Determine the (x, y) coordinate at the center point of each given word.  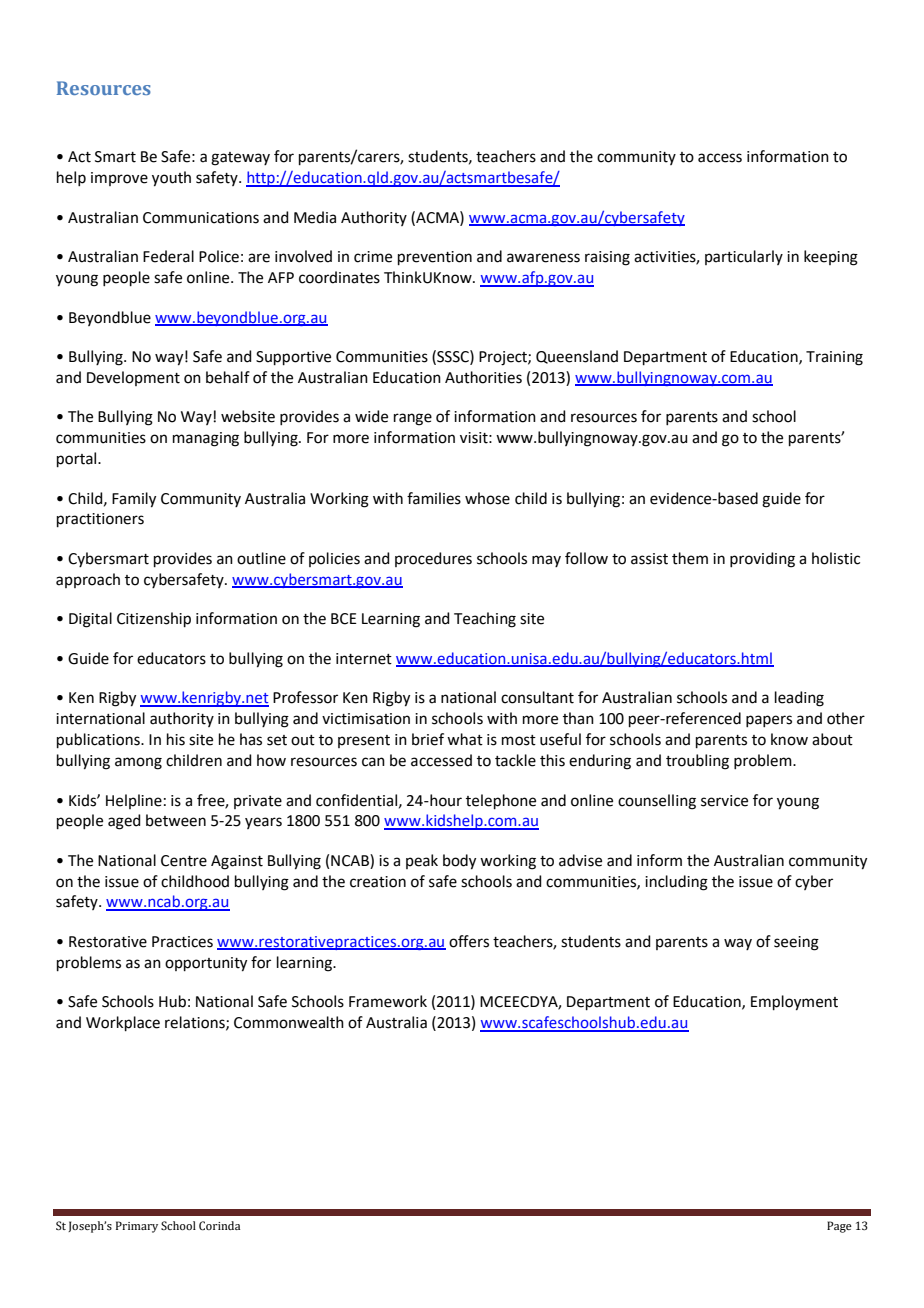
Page (839, 1227)
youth (171, 179)
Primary (137, 1227)
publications (99, 740)
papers (769, 721)
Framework (388, 1001)
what (465, 739)
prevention (435, 258)
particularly (744, 257)
